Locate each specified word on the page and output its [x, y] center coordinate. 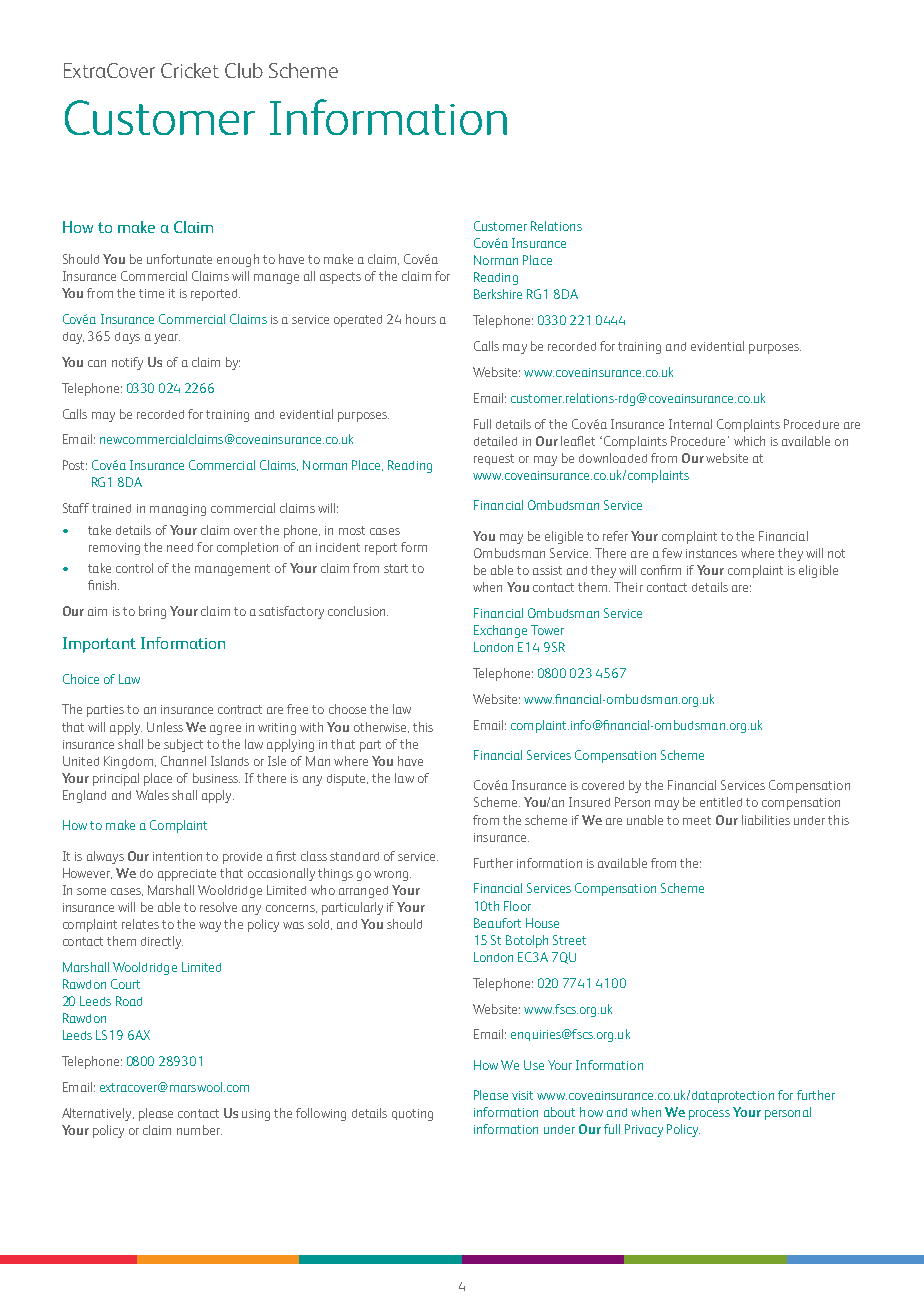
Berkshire [498, 294]
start [396, 568]
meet [697, 820]
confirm [661, 570]
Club [244, 70]
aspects [340, 278]
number [199, 1130]
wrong [392, 876]
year [167, 339]
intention [177, 856]
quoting [412, 1115]
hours [421, 319]
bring [152, 612]
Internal [690, 424]
